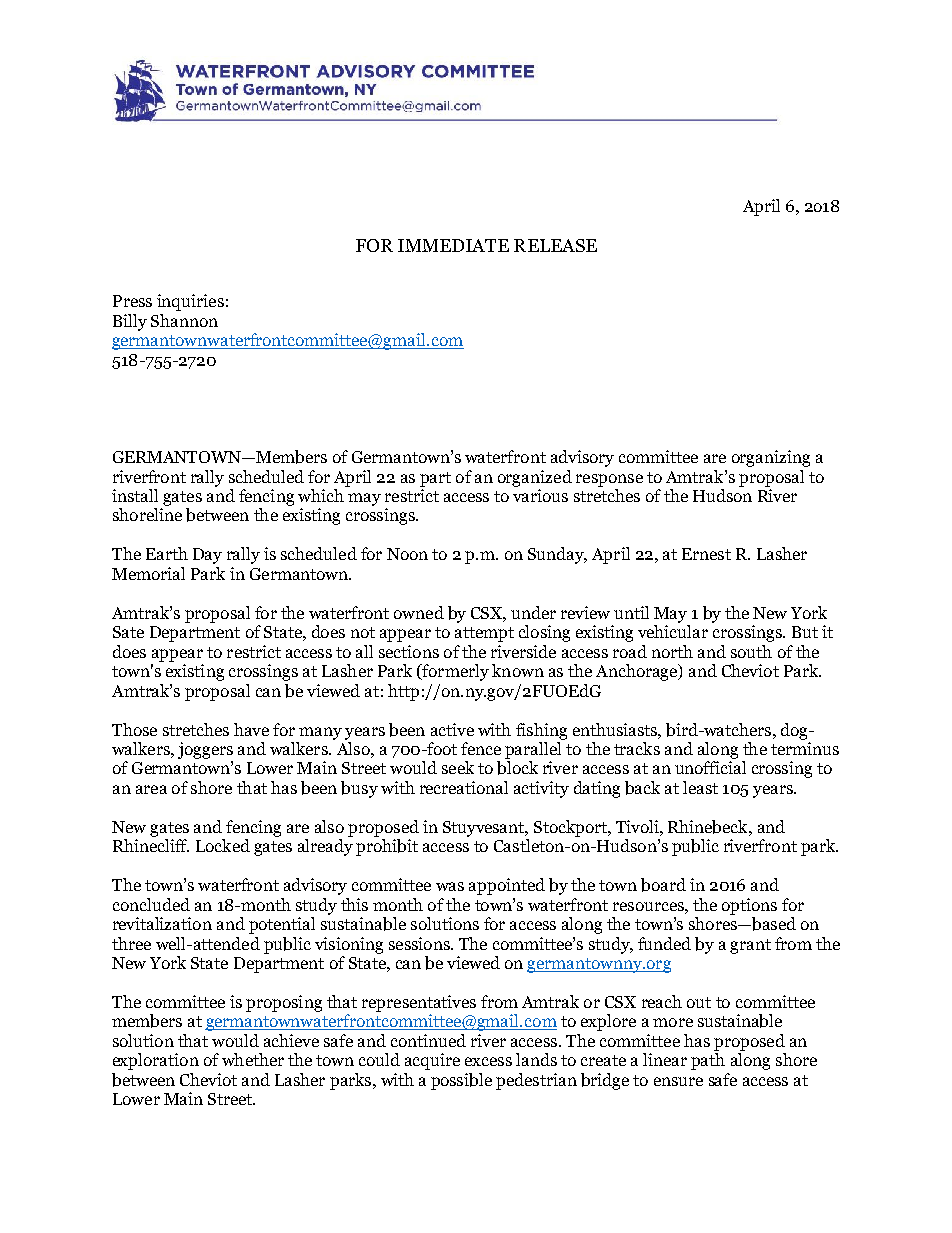 The height and width of the screenshot is (1233, 952). What do you see at coordinates (555, 245) in the screenshot?
I see `RELEASE` at bounding box center [555, 245].
